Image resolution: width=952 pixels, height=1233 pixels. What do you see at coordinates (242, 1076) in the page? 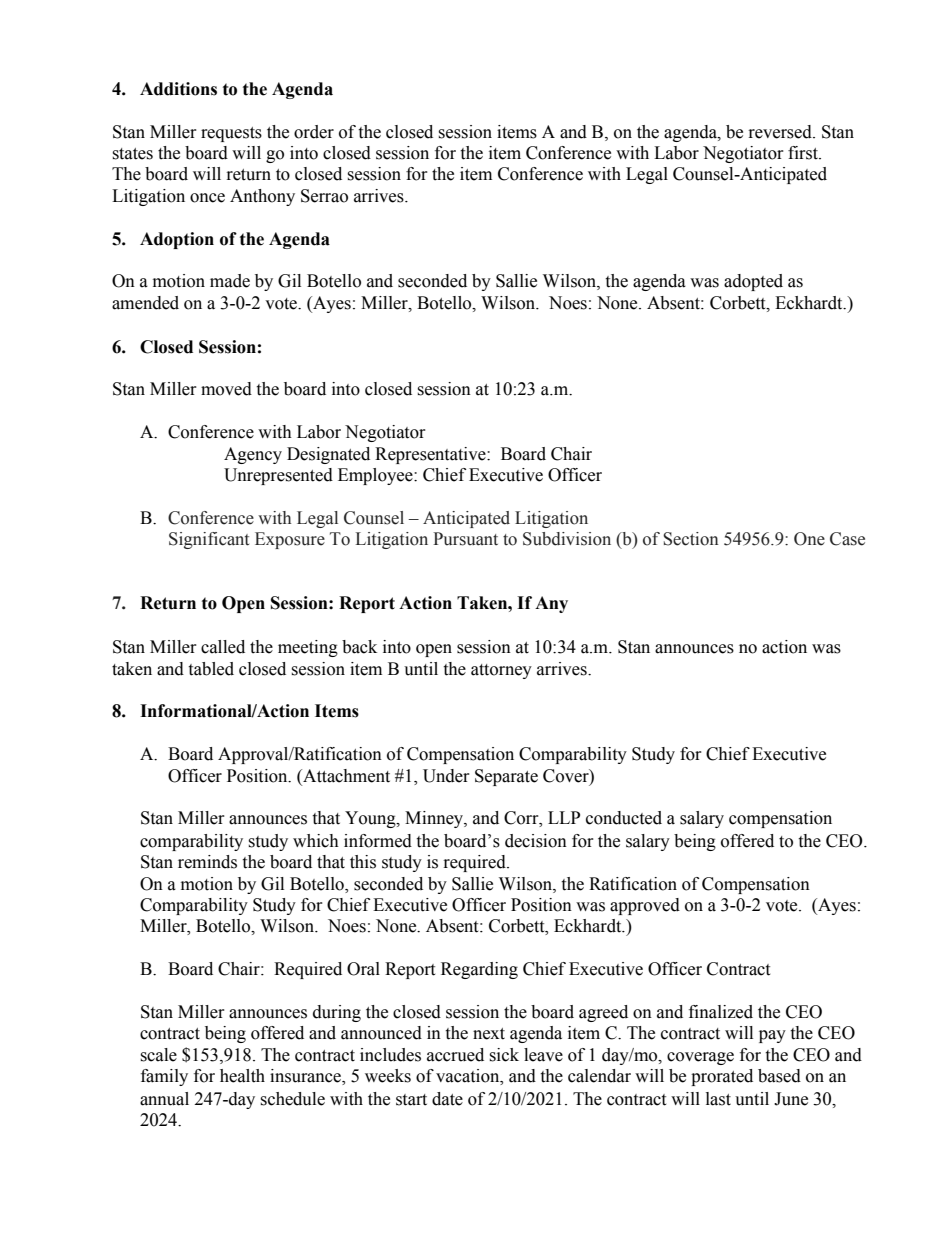
I see `health` at bounding box center [242, 1076].
